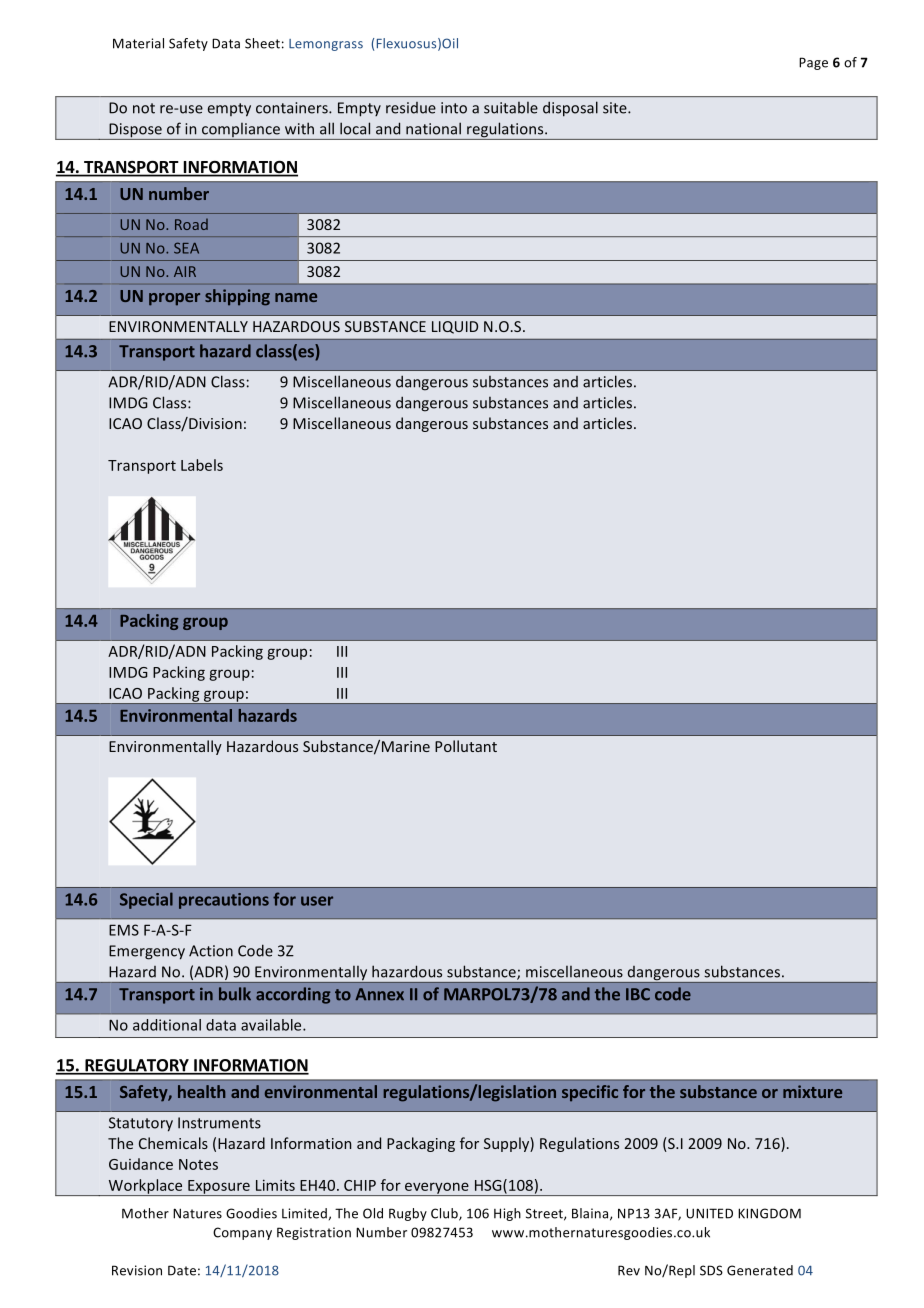 The image size is (924, 1308). I want to click on into, so click(454, 108).
